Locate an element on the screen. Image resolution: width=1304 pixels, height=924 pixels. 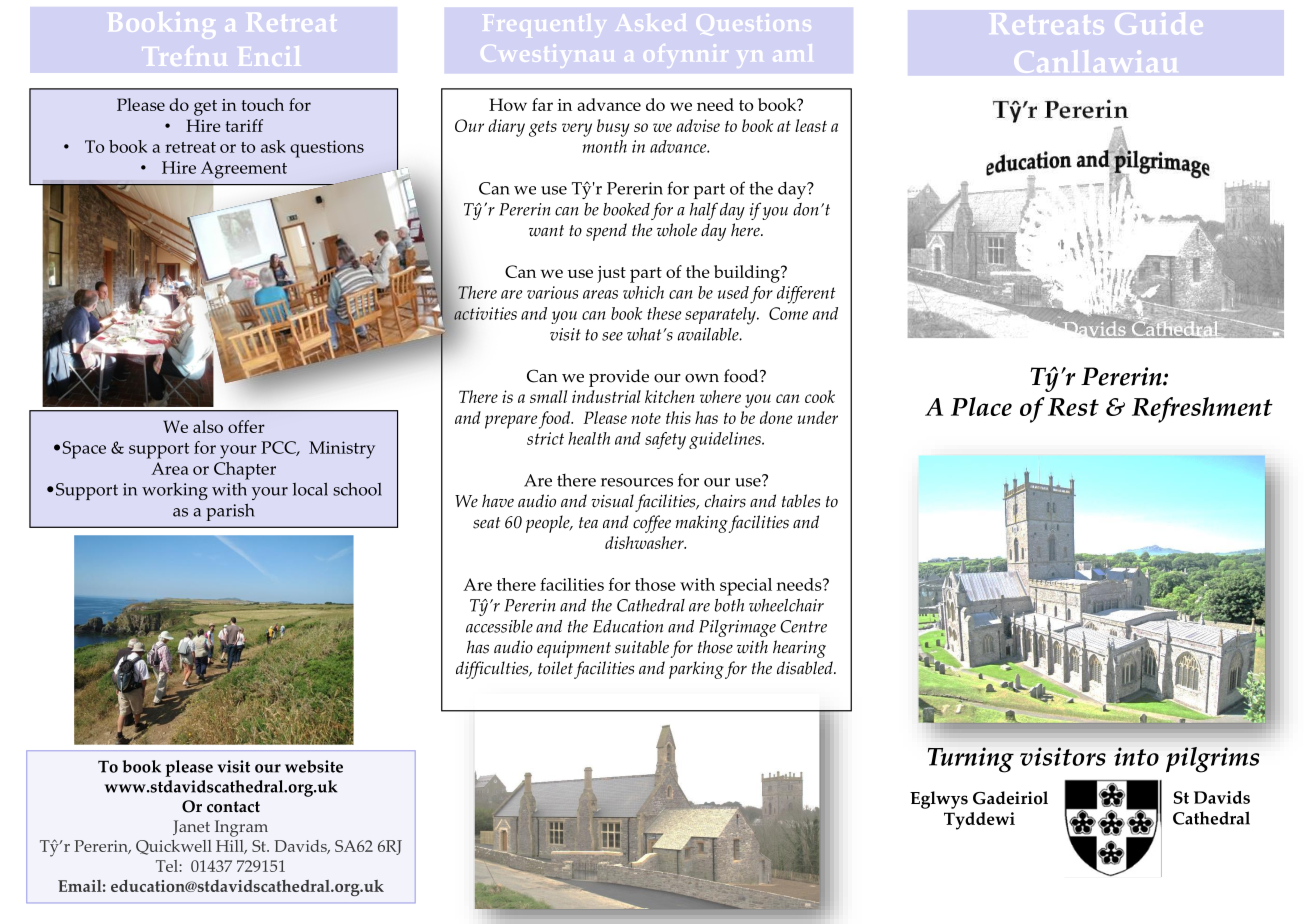
Rest is located at coordinates (1073, 407).
